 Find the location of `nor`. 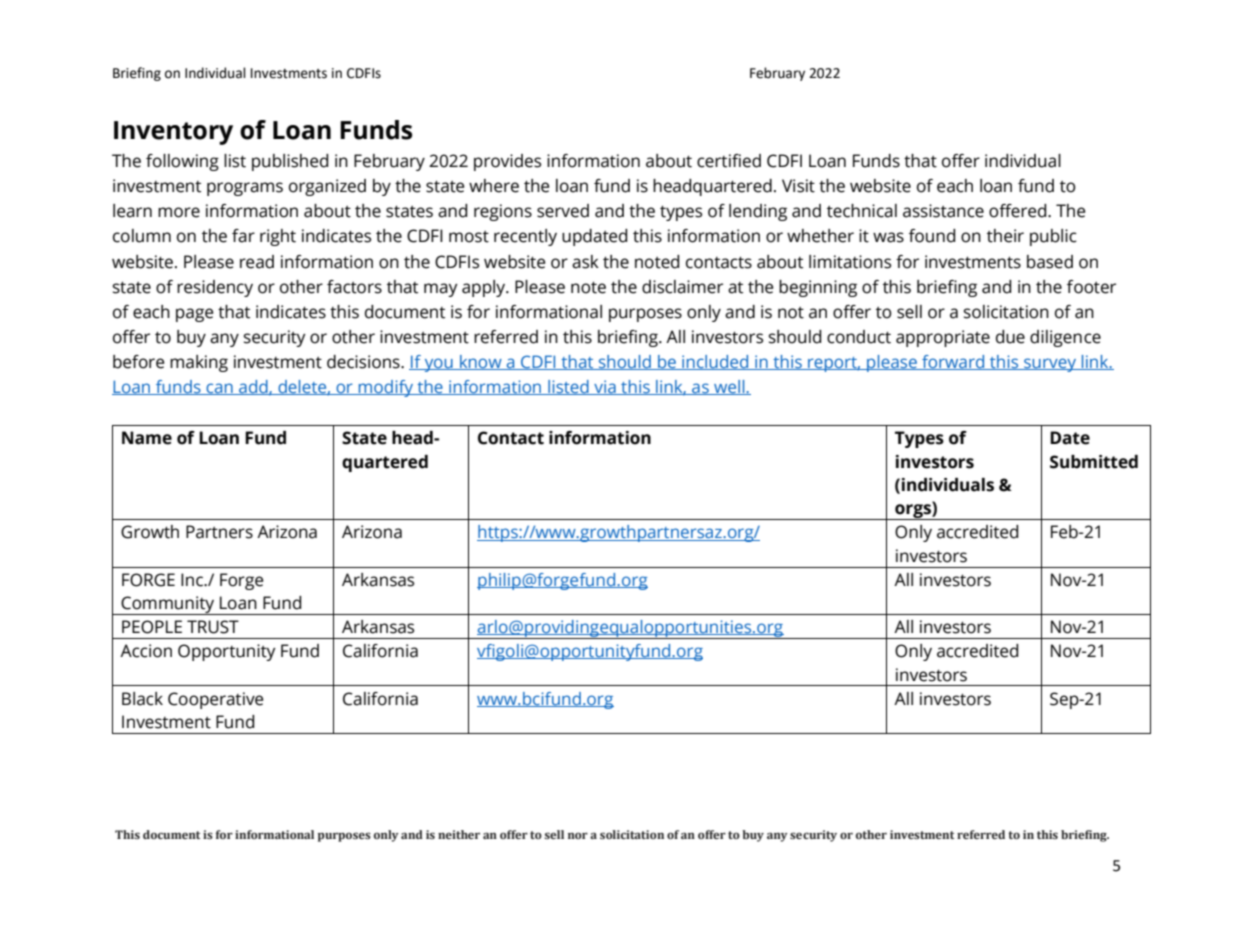

nor is located at coordinates (578, 835).
